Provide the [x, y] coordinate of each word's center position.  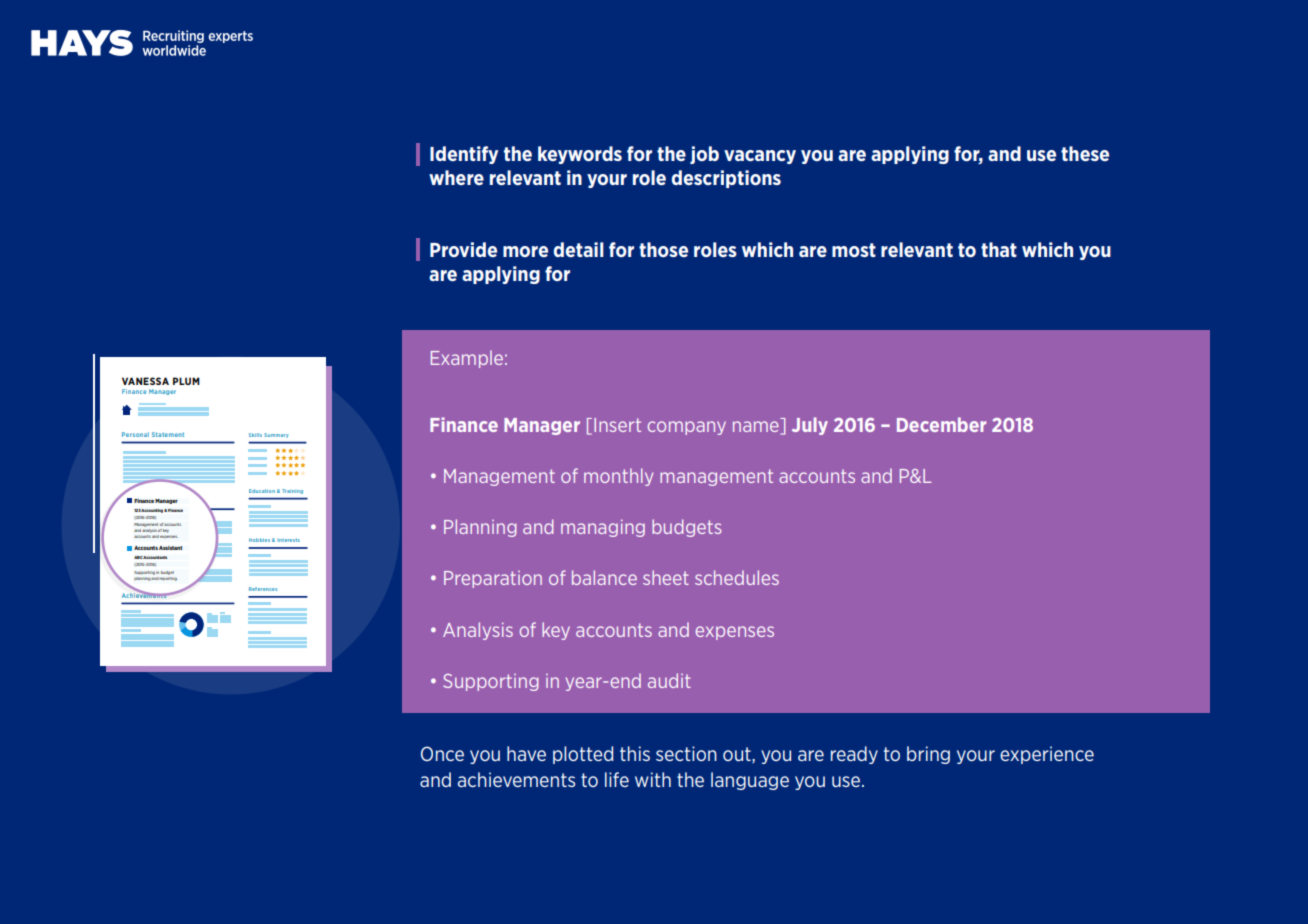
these [1085, 153]
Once [442, 753]
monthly [618, 477]
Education [262, 491]
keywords [580, 155]
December [941, 424]
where [456, 177]
